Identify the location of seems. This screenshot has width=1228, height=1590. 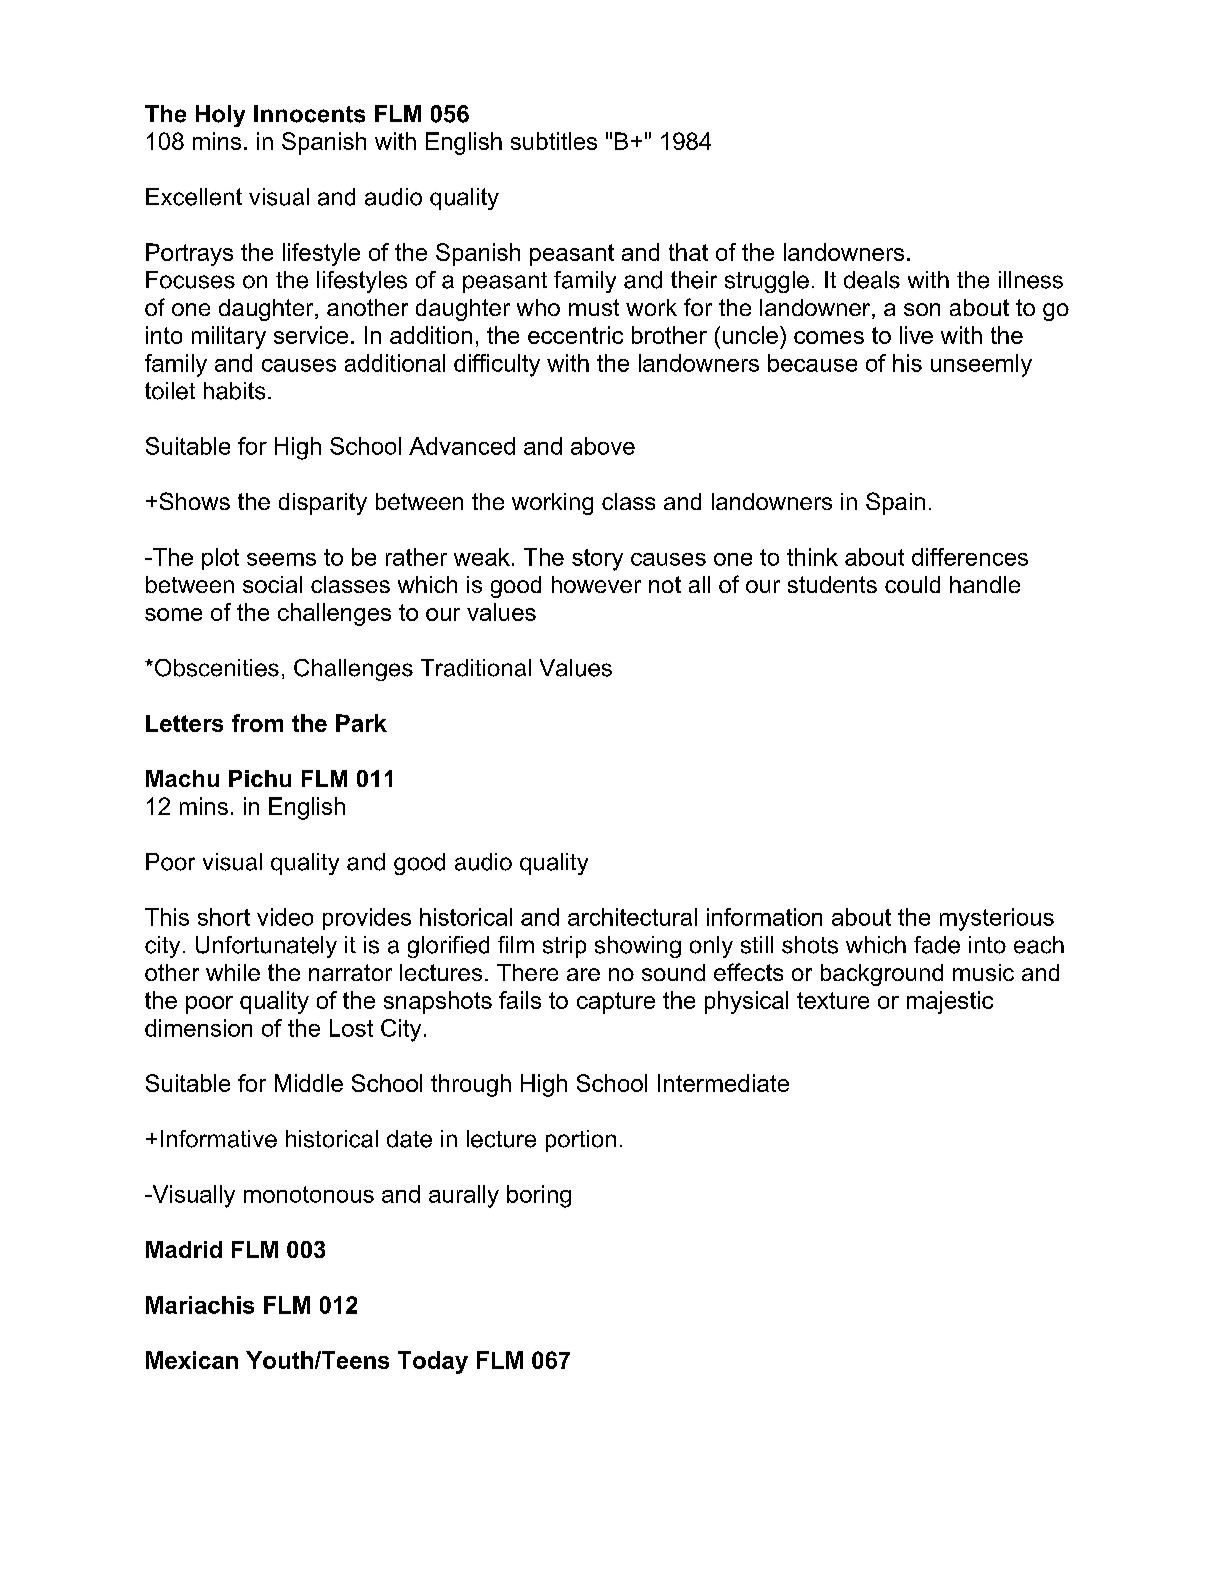
(281, 559).
